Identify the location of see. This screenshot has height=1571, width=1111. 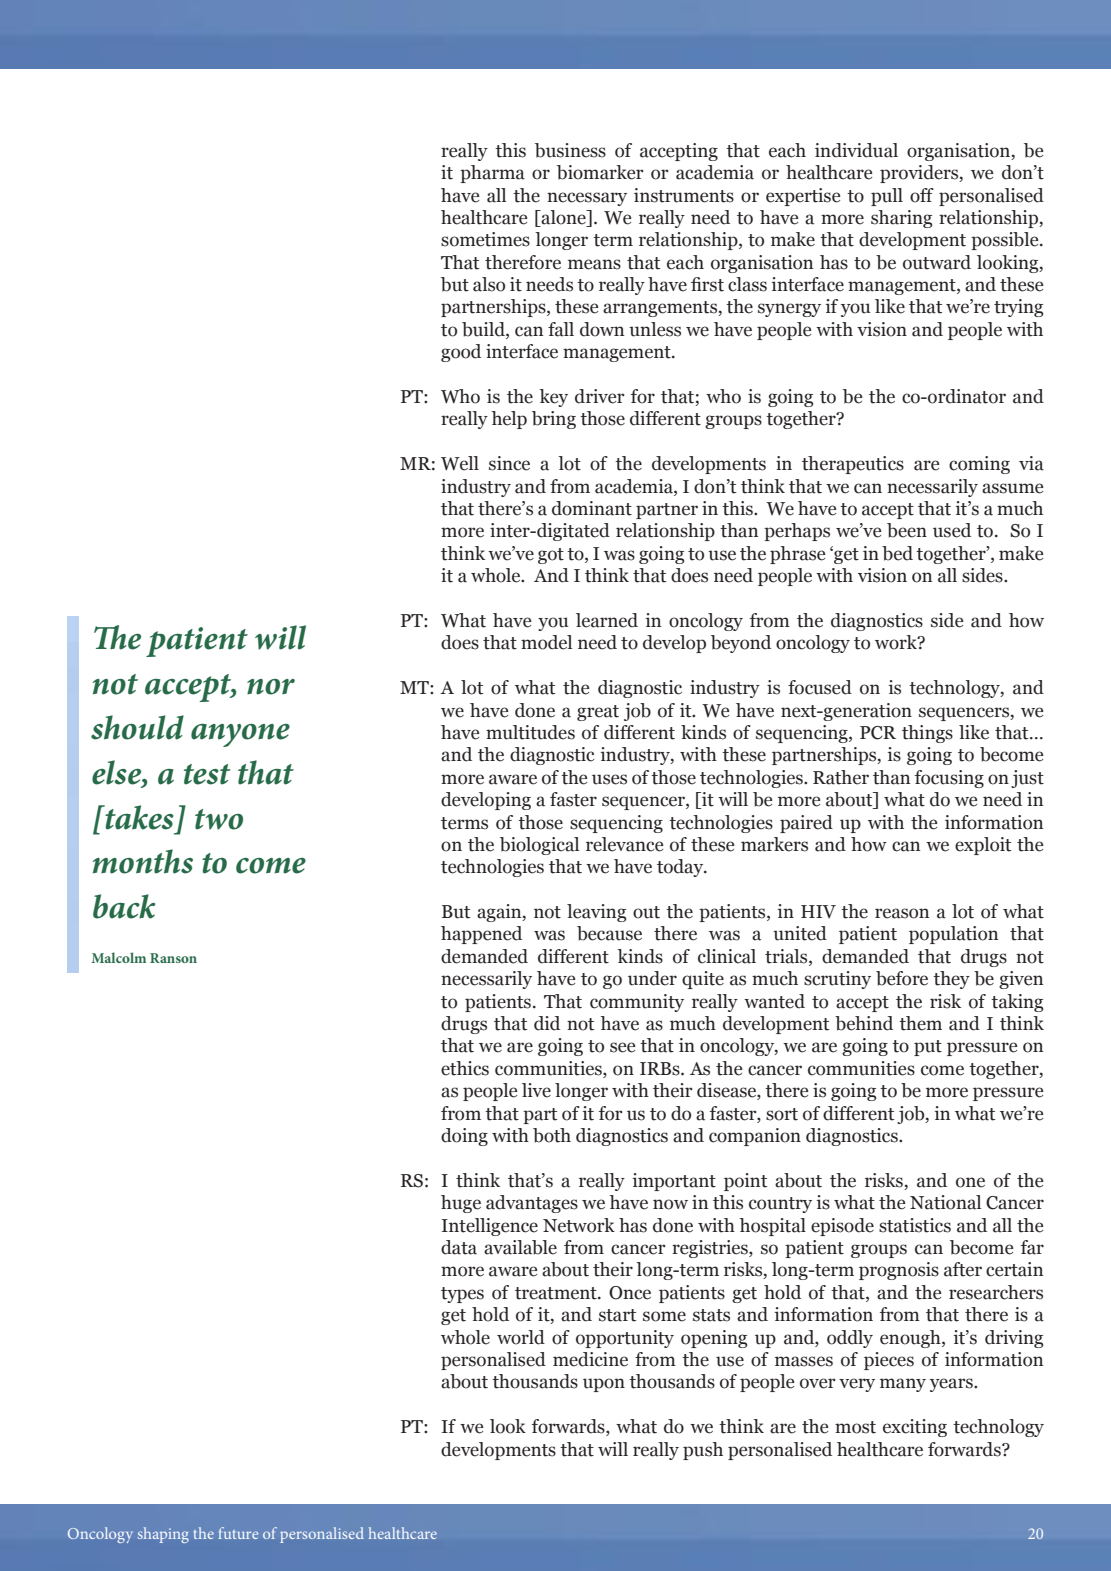
(622, 1047).
